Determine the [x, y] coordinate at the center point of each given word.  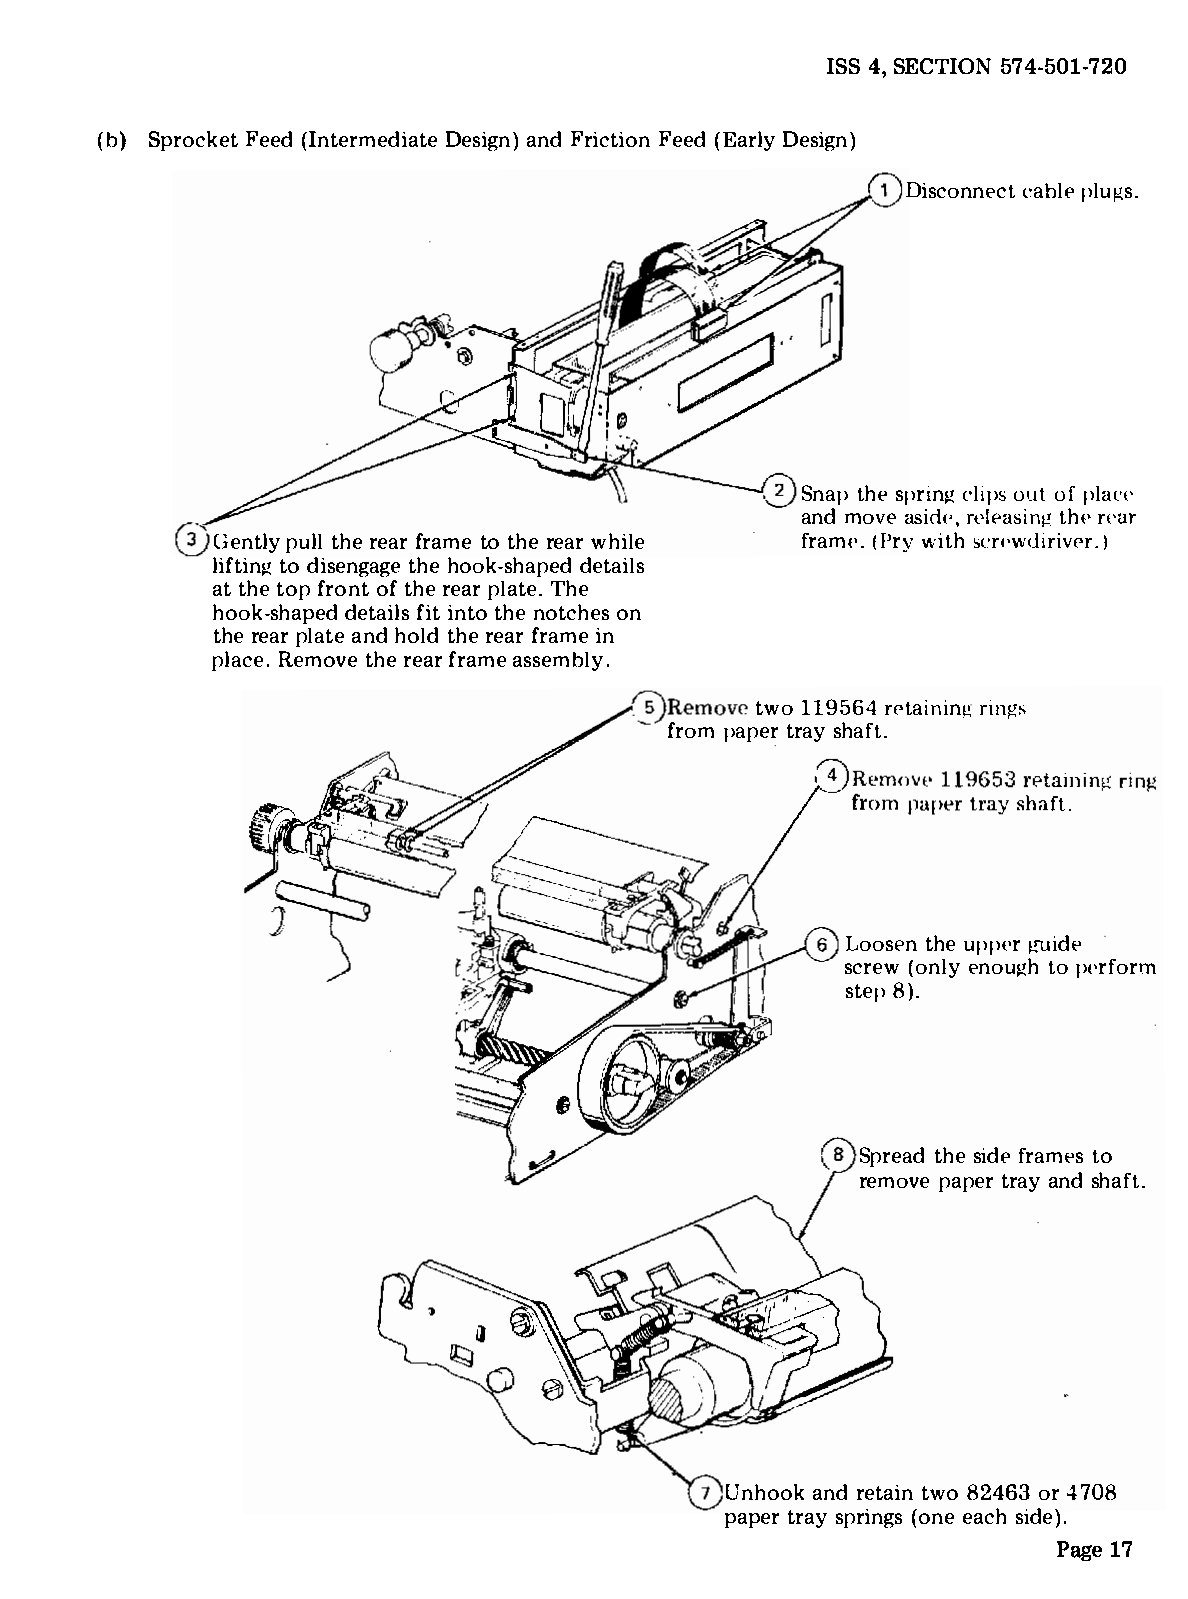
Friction [610, 139]
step [865, 993]
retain [885, 1492]
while [617, 541]
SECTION [942, 66]
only [938, 968]
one [936, 1518]
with [943, 540]
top [293, 591]
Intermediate [373, 139]
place [237, 661]
